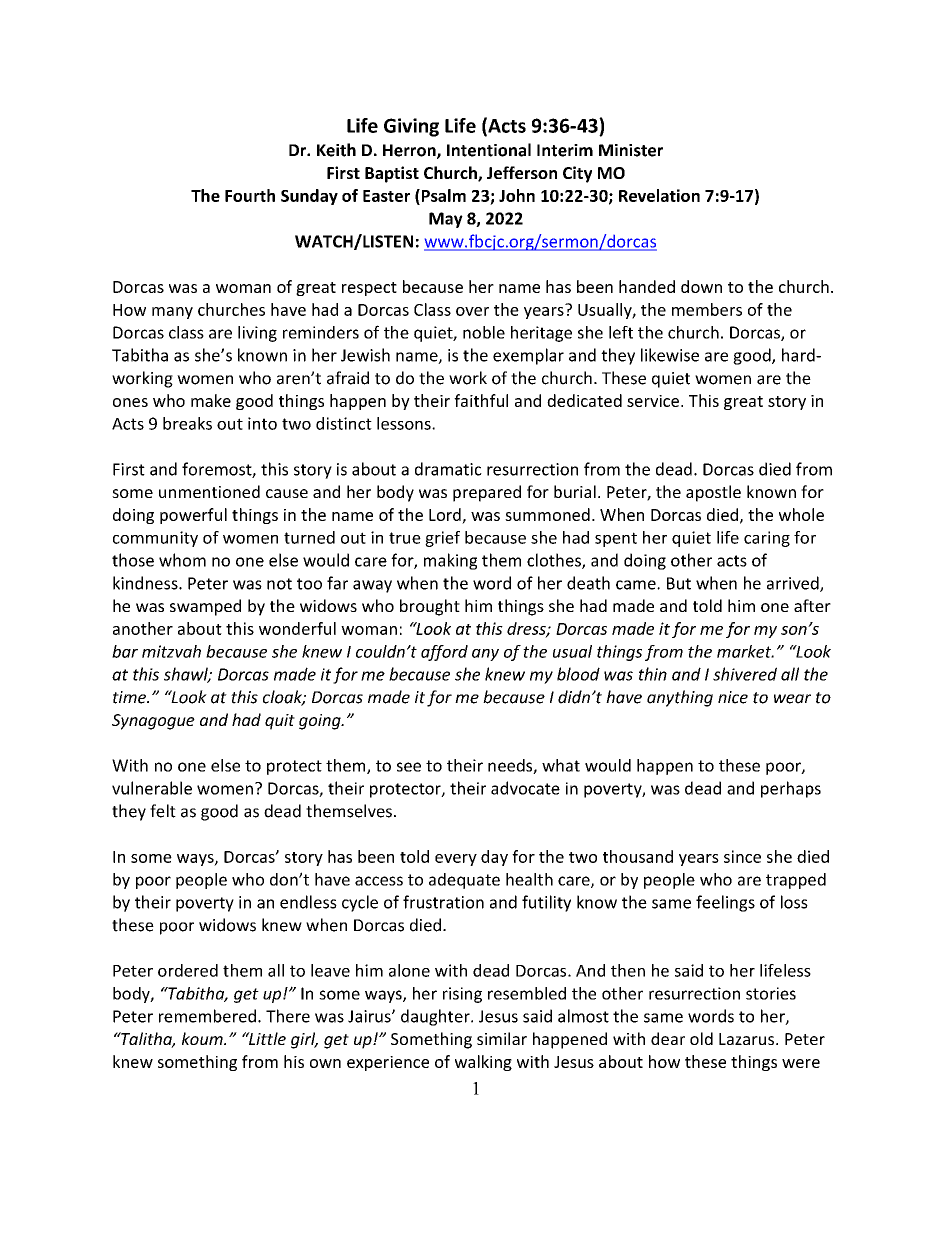 Image resolution: width=952 pixels, height=1233 pixels. What do you see at coordinates (746, 1039) in the screenshot?
I see `Lazarus` at bounding box center [746, 1039].
